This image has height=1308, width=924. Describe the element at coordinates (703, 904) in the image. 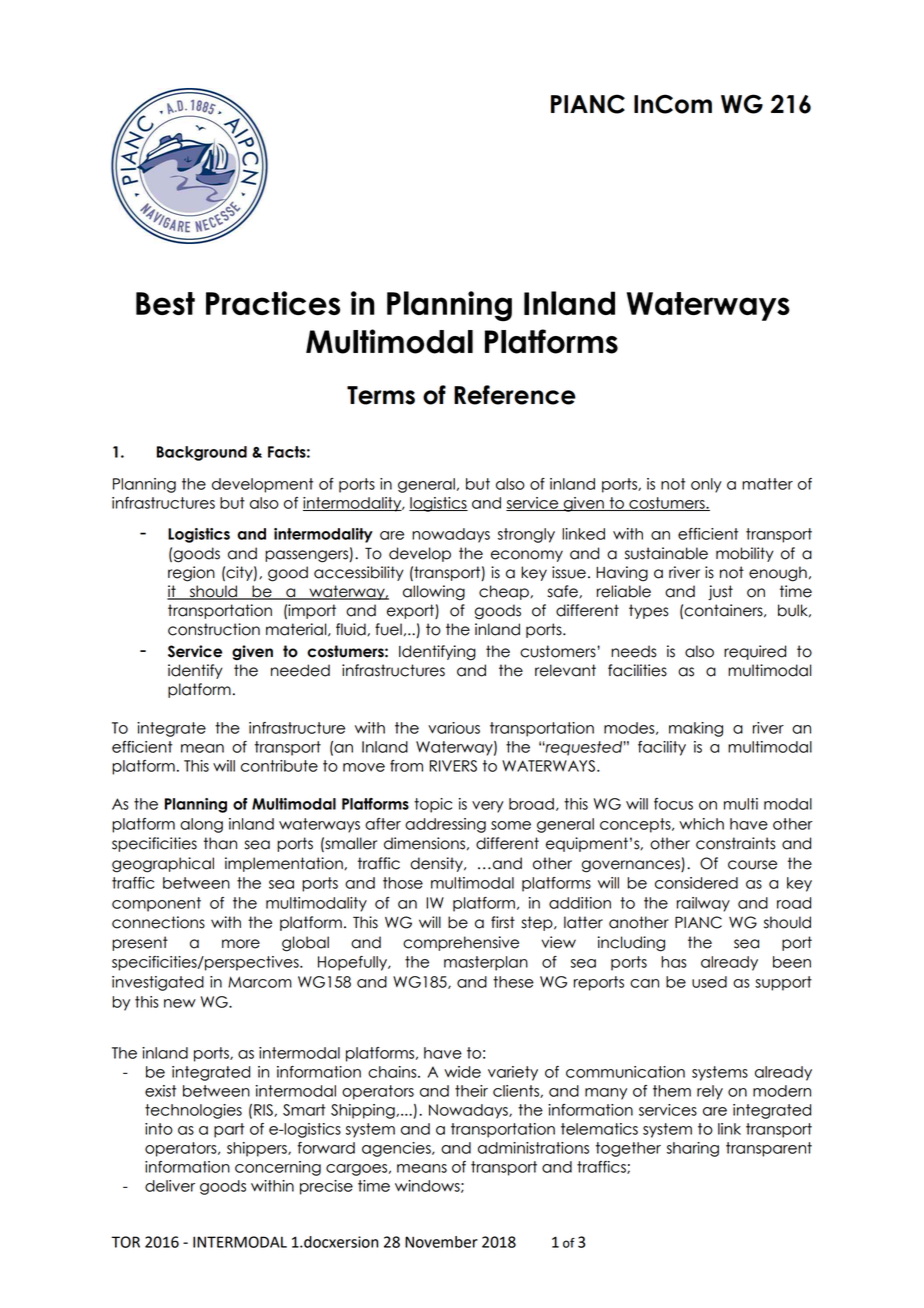

I see `railway` at that location.
